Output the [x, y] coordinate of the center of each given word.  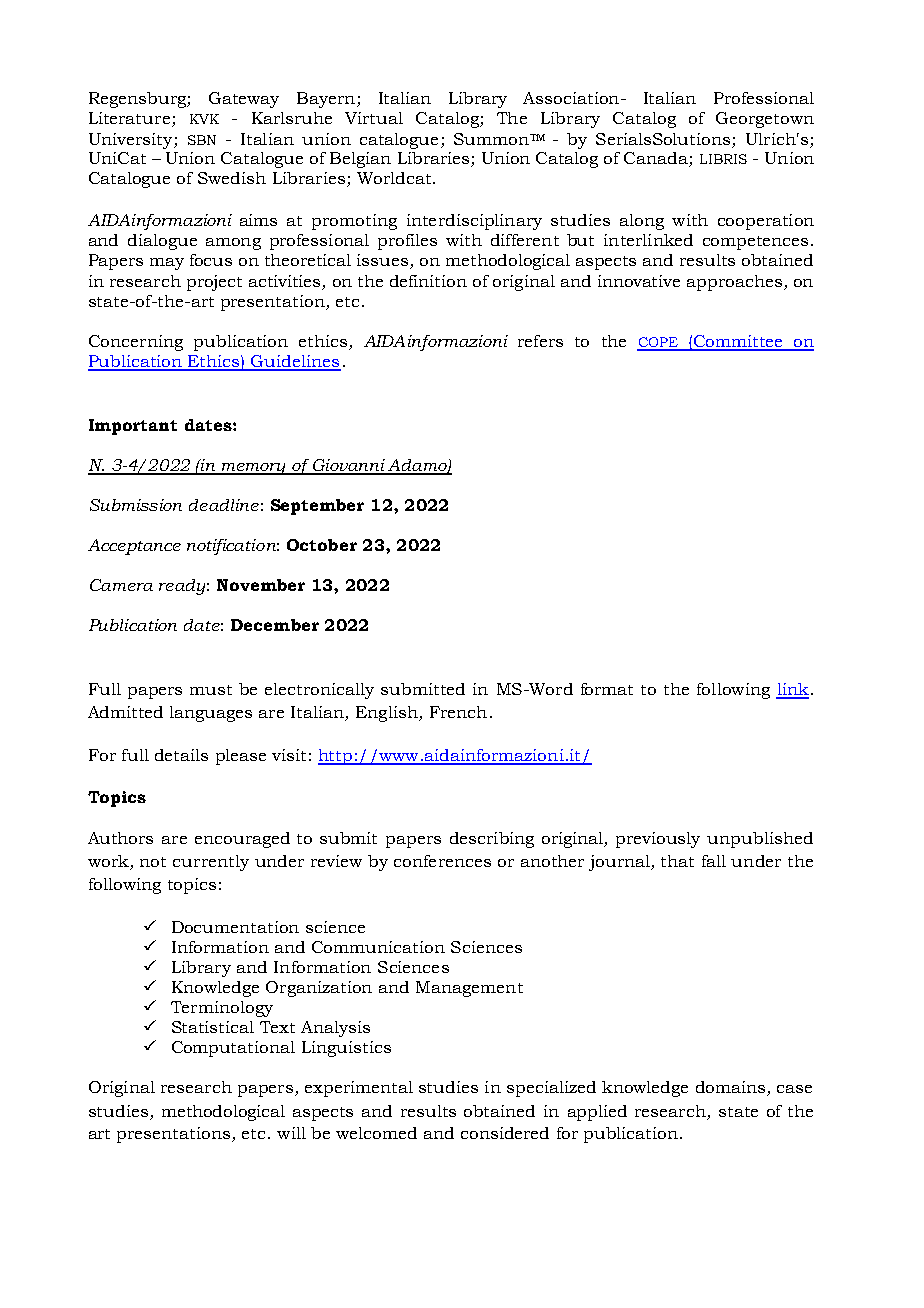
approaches [734, 283]
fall [714, 861]
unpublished [760, 840]
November [261, 585]
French [458, 712]
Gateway [244, 100]
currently [211, 863]
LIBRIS [723, 159]
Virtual [374, 118]
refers [540, 341]
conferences [442, 861]
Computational [233, 1049]
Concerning [136, 343]
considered [505, 1133]
